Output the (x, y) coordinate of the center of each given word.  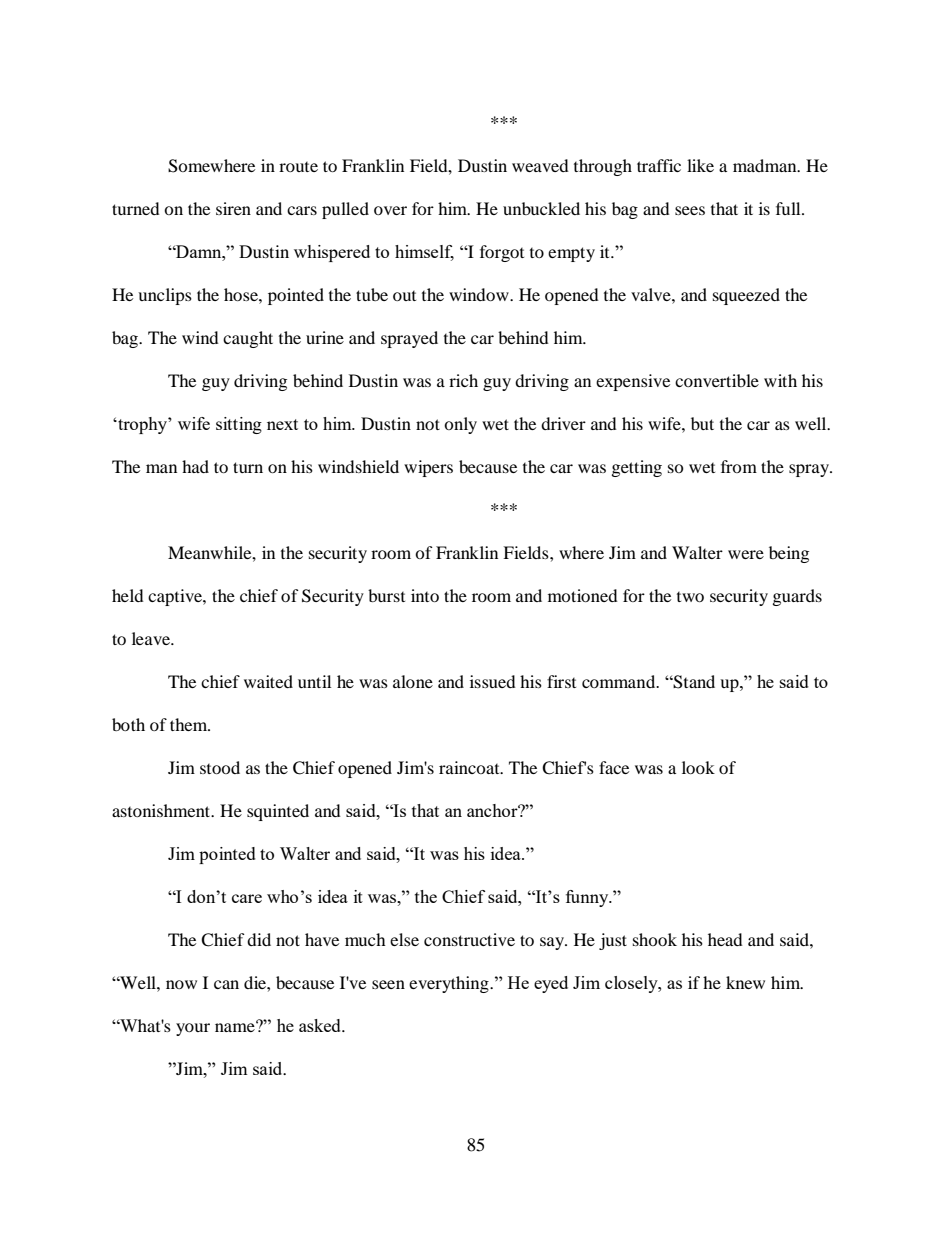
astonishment (162, 810)
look (698, 767)
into (425, 595)
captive (176, 597)
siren (233, 208)
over (390, 210)
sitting (239, 425)
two (690, 597)
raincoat (470, 767)
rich (463, 380)
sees (690, 210)
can (226, 984)
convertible (717, 380)
